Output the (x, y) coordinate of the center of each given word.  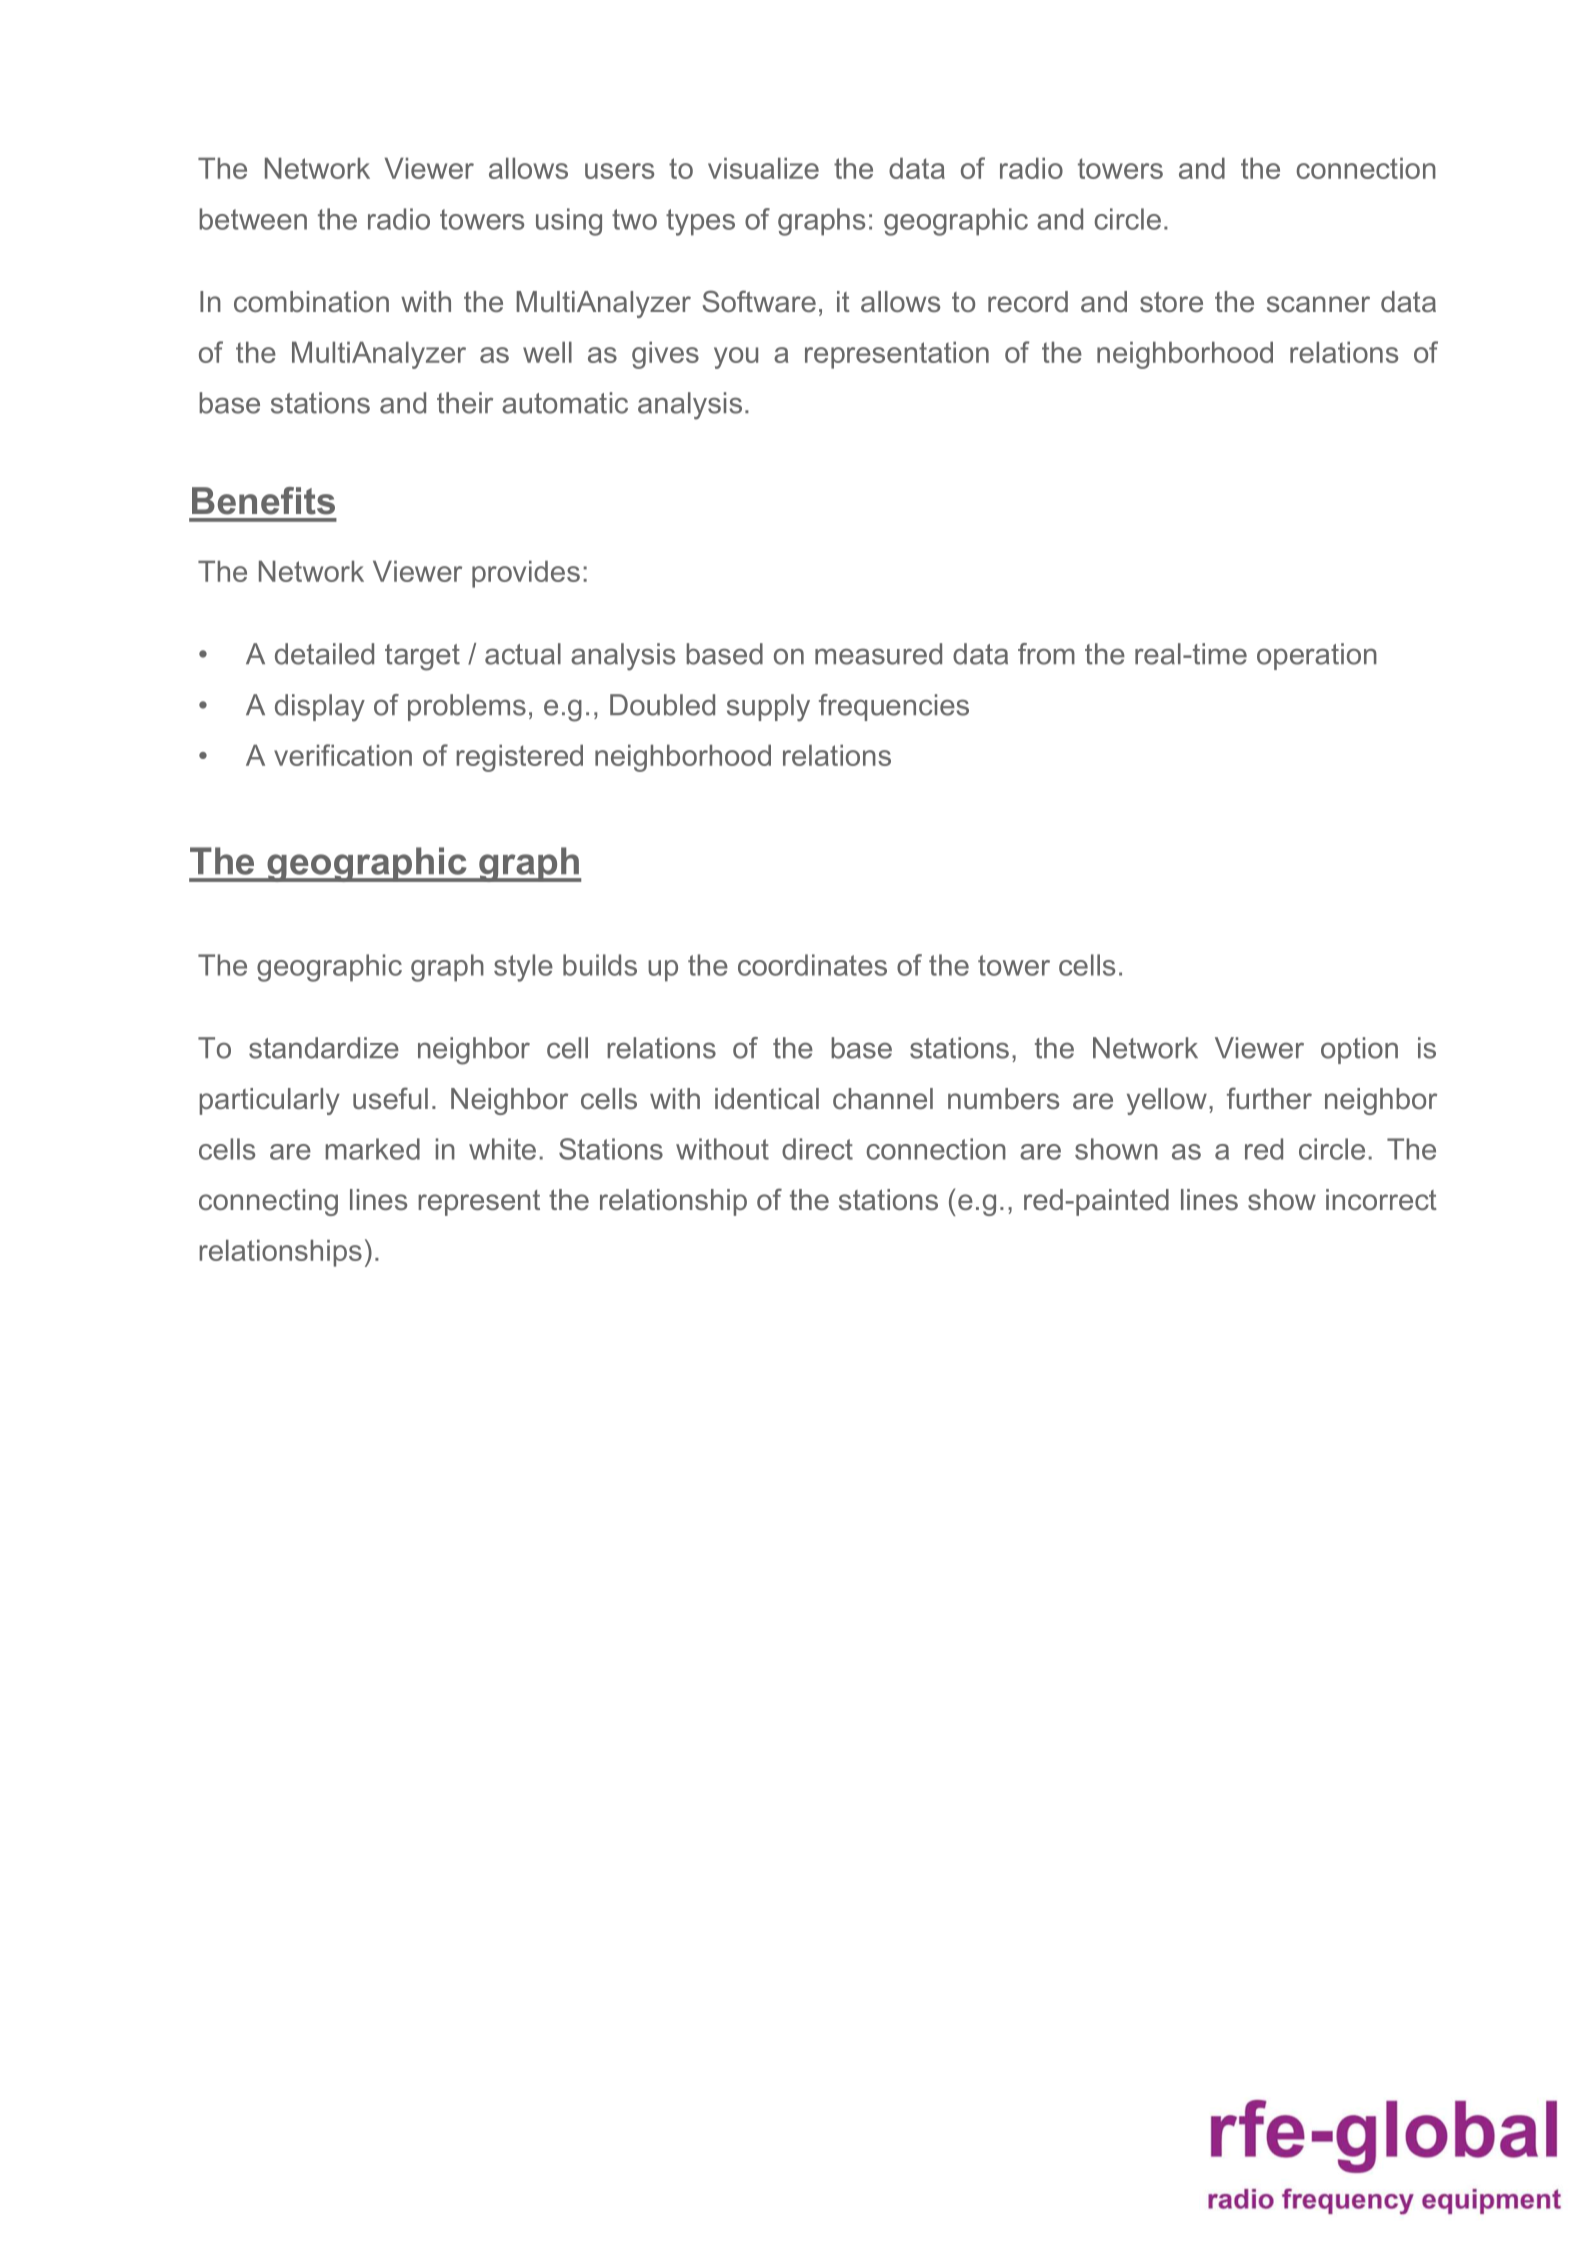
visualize (763, 168)
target (422, 657)
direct (817, 1149)
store (1171, 302)
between (253, 219)
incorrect (1381, 1200)
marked (373, 1149)
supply (768, 708)
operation (1317, 656)
